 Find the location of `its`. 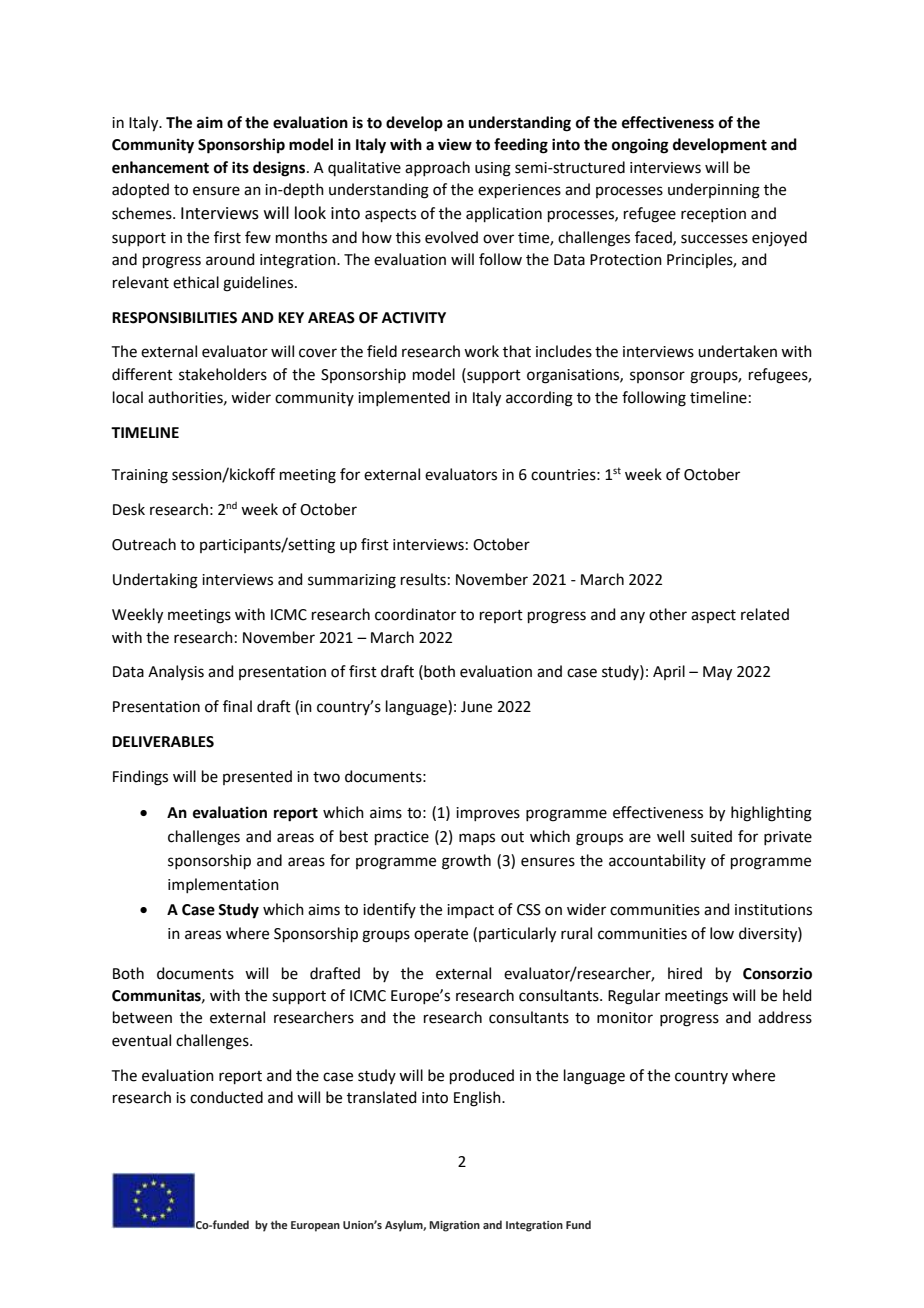

its is located at coordinates (240, 167).
